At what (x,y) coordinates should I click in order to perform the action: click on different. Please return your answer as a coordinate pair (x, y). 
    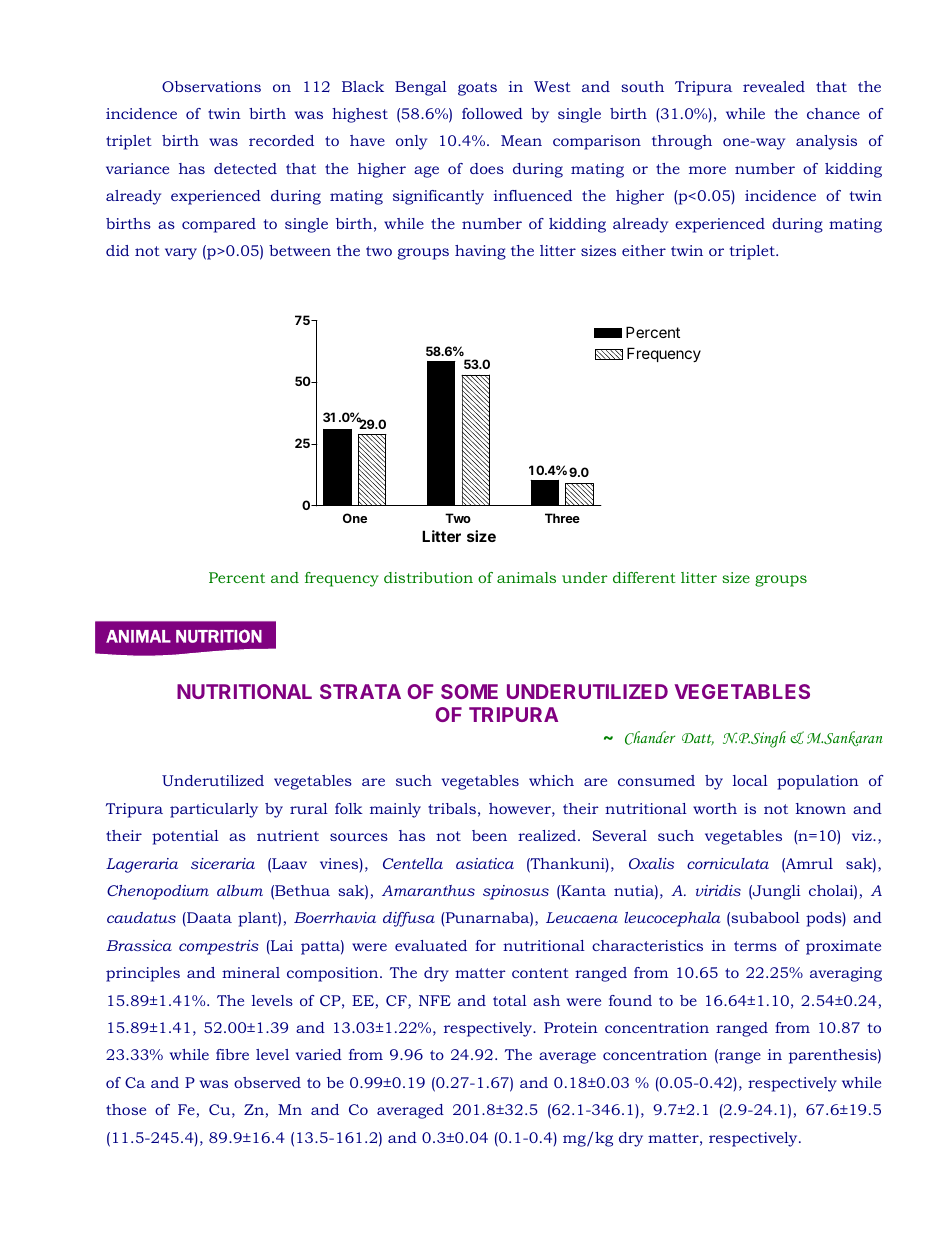
    Looking at the image, I should click on (644, 577).
